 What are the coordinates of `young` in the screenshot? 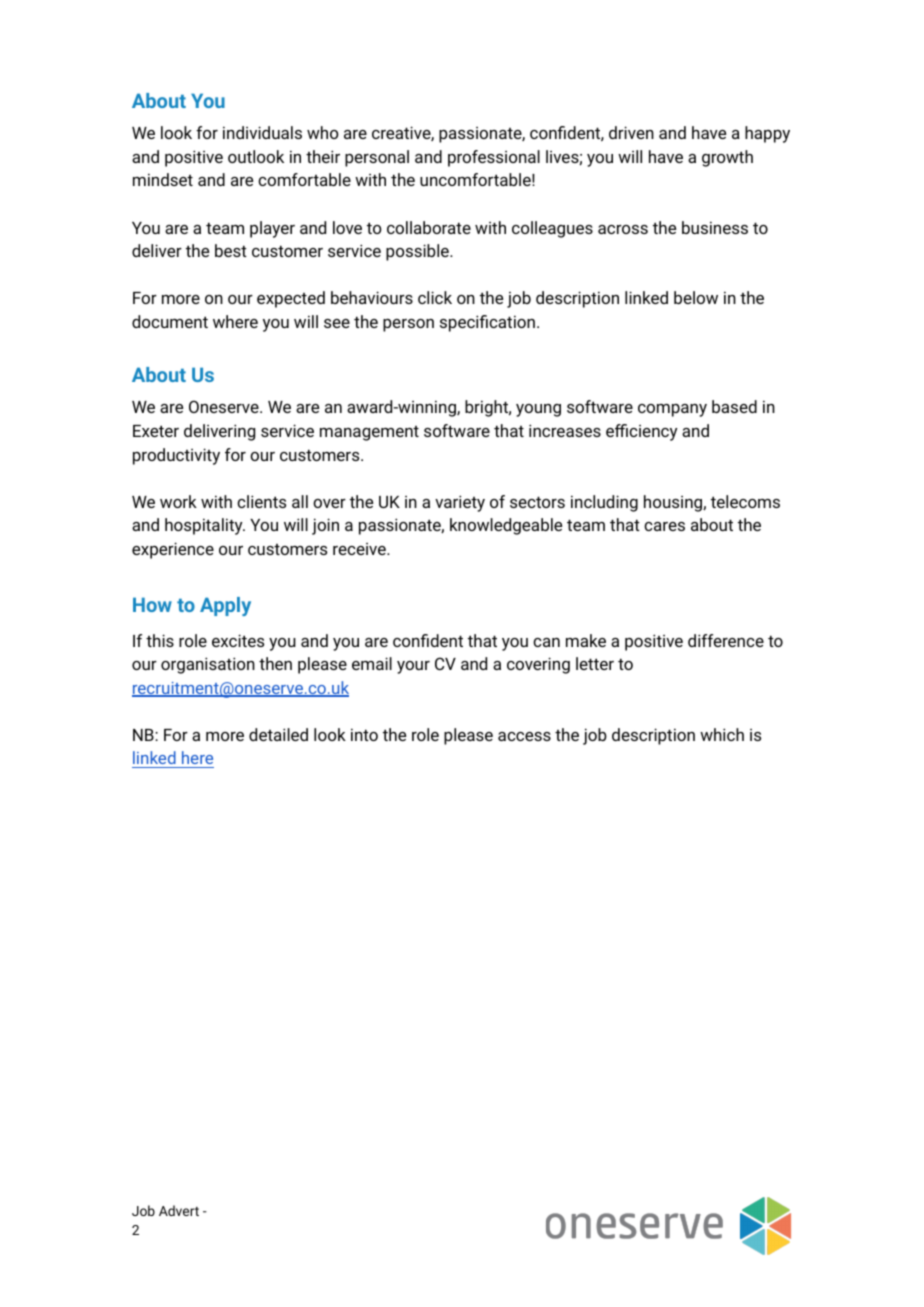 It's located at (538, 410).
